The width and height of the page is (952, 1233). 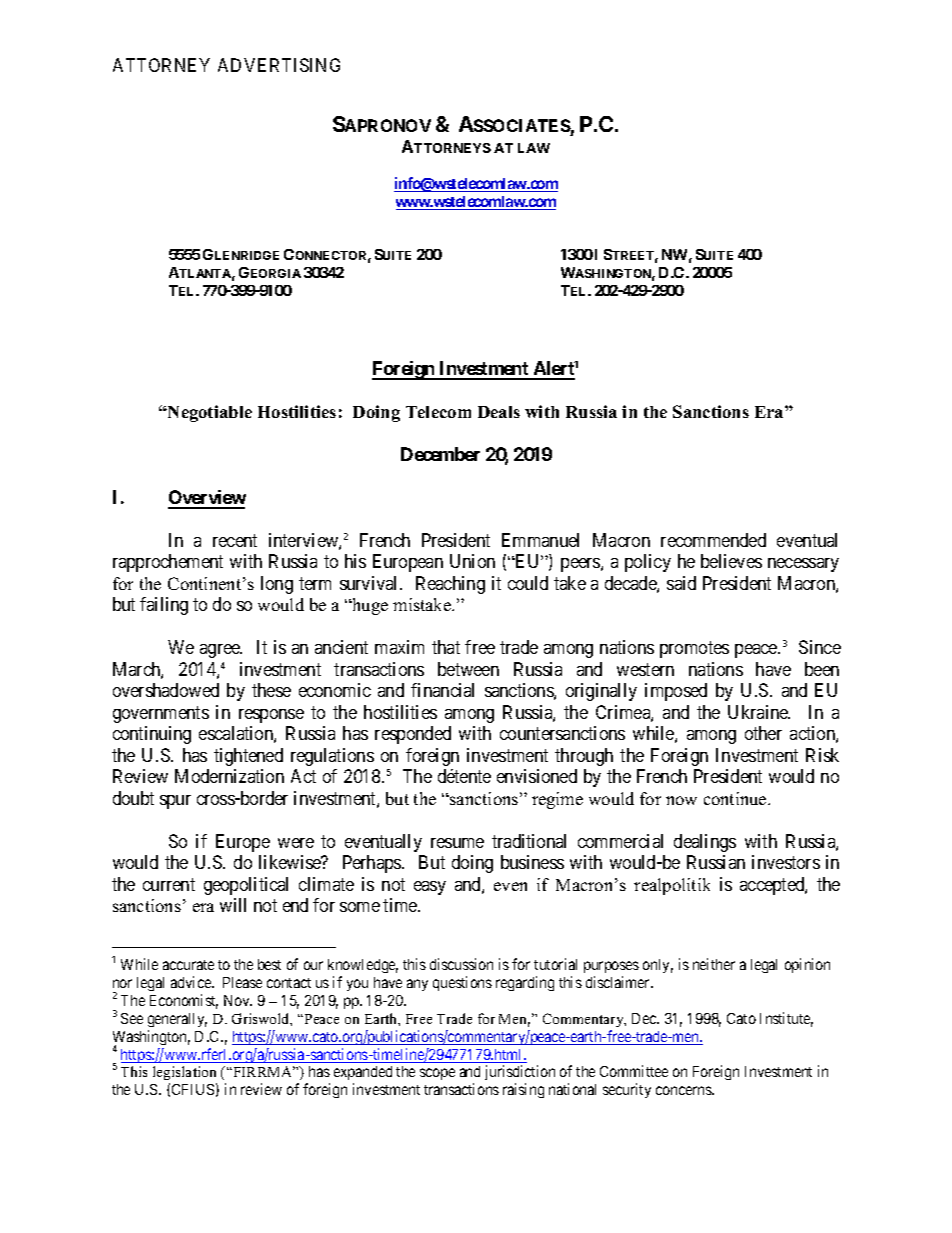 I want to click on other, so click(x=763, y=733).
